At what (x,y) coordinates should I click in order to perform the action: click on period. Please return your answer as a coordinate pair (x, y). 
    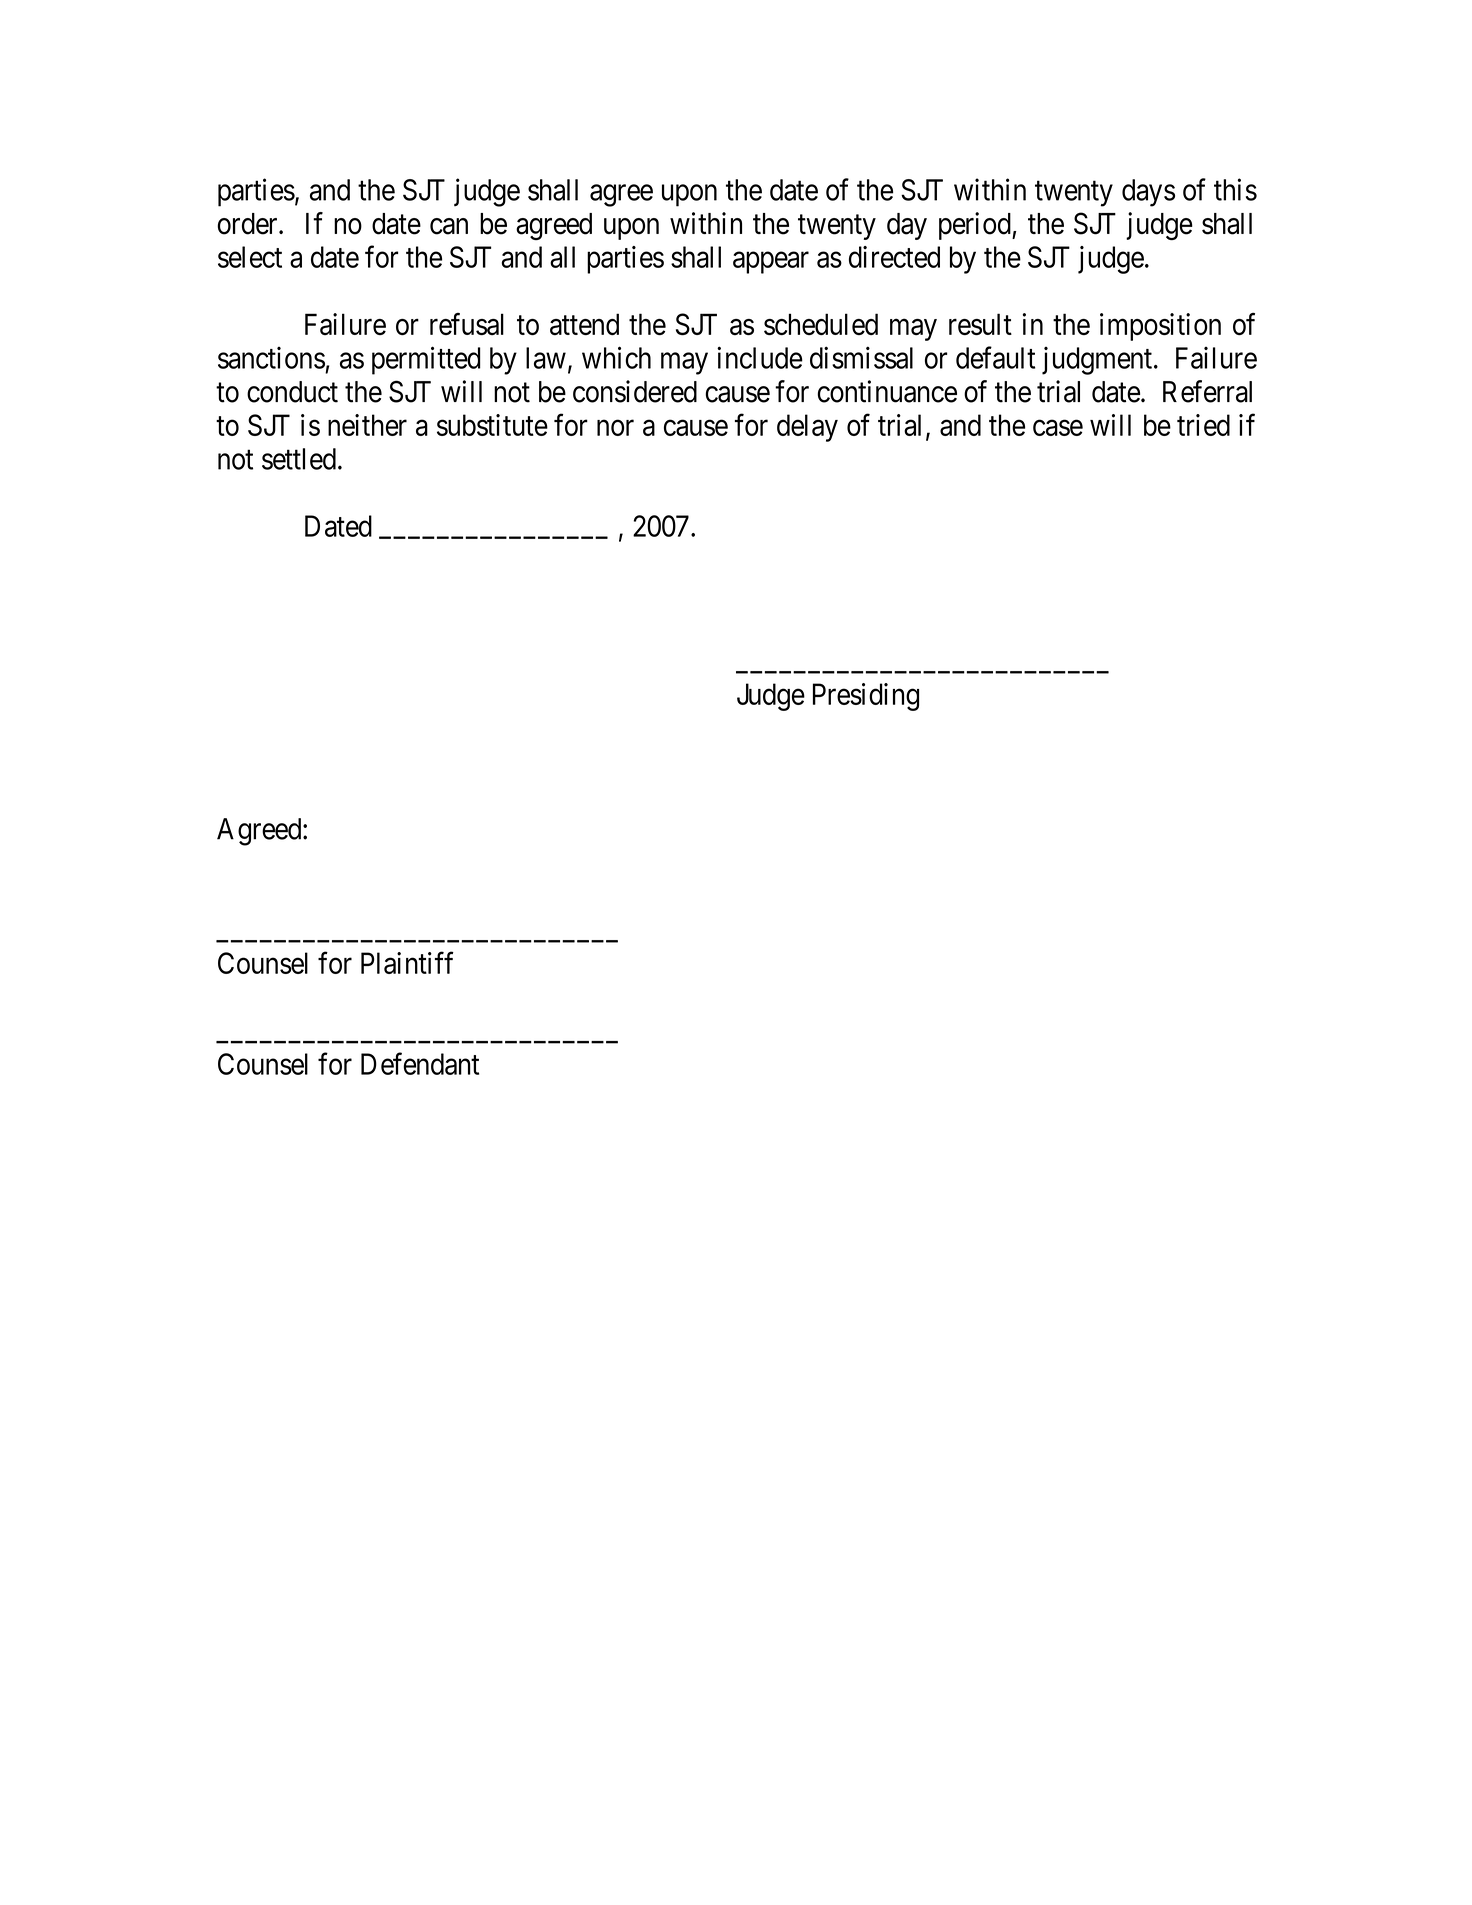
    Looking at the image, I should click on (976, 226).
